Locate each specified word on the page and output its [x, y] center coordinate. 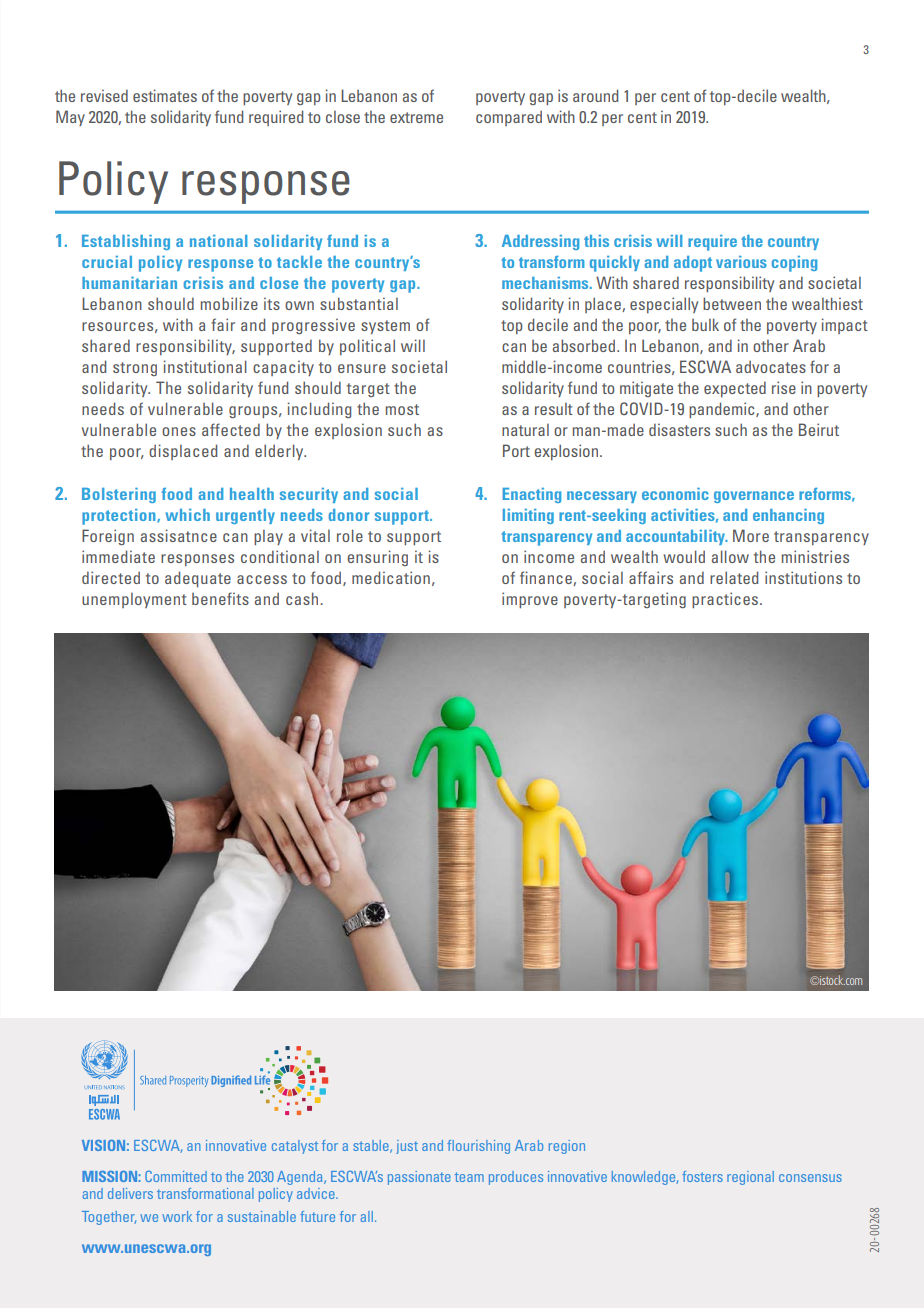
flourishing [478, 1147]
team [469, 1177]
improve [530, 600]
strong [135, 369]
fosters [702, 1176]
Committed [176, 1176]
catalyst [295, 1147]
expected [735, 389]
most [402, 409]
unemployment [134, 600]
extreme [416, 117]
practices [726, 600]
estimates [165, 95]
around [595, 95]
